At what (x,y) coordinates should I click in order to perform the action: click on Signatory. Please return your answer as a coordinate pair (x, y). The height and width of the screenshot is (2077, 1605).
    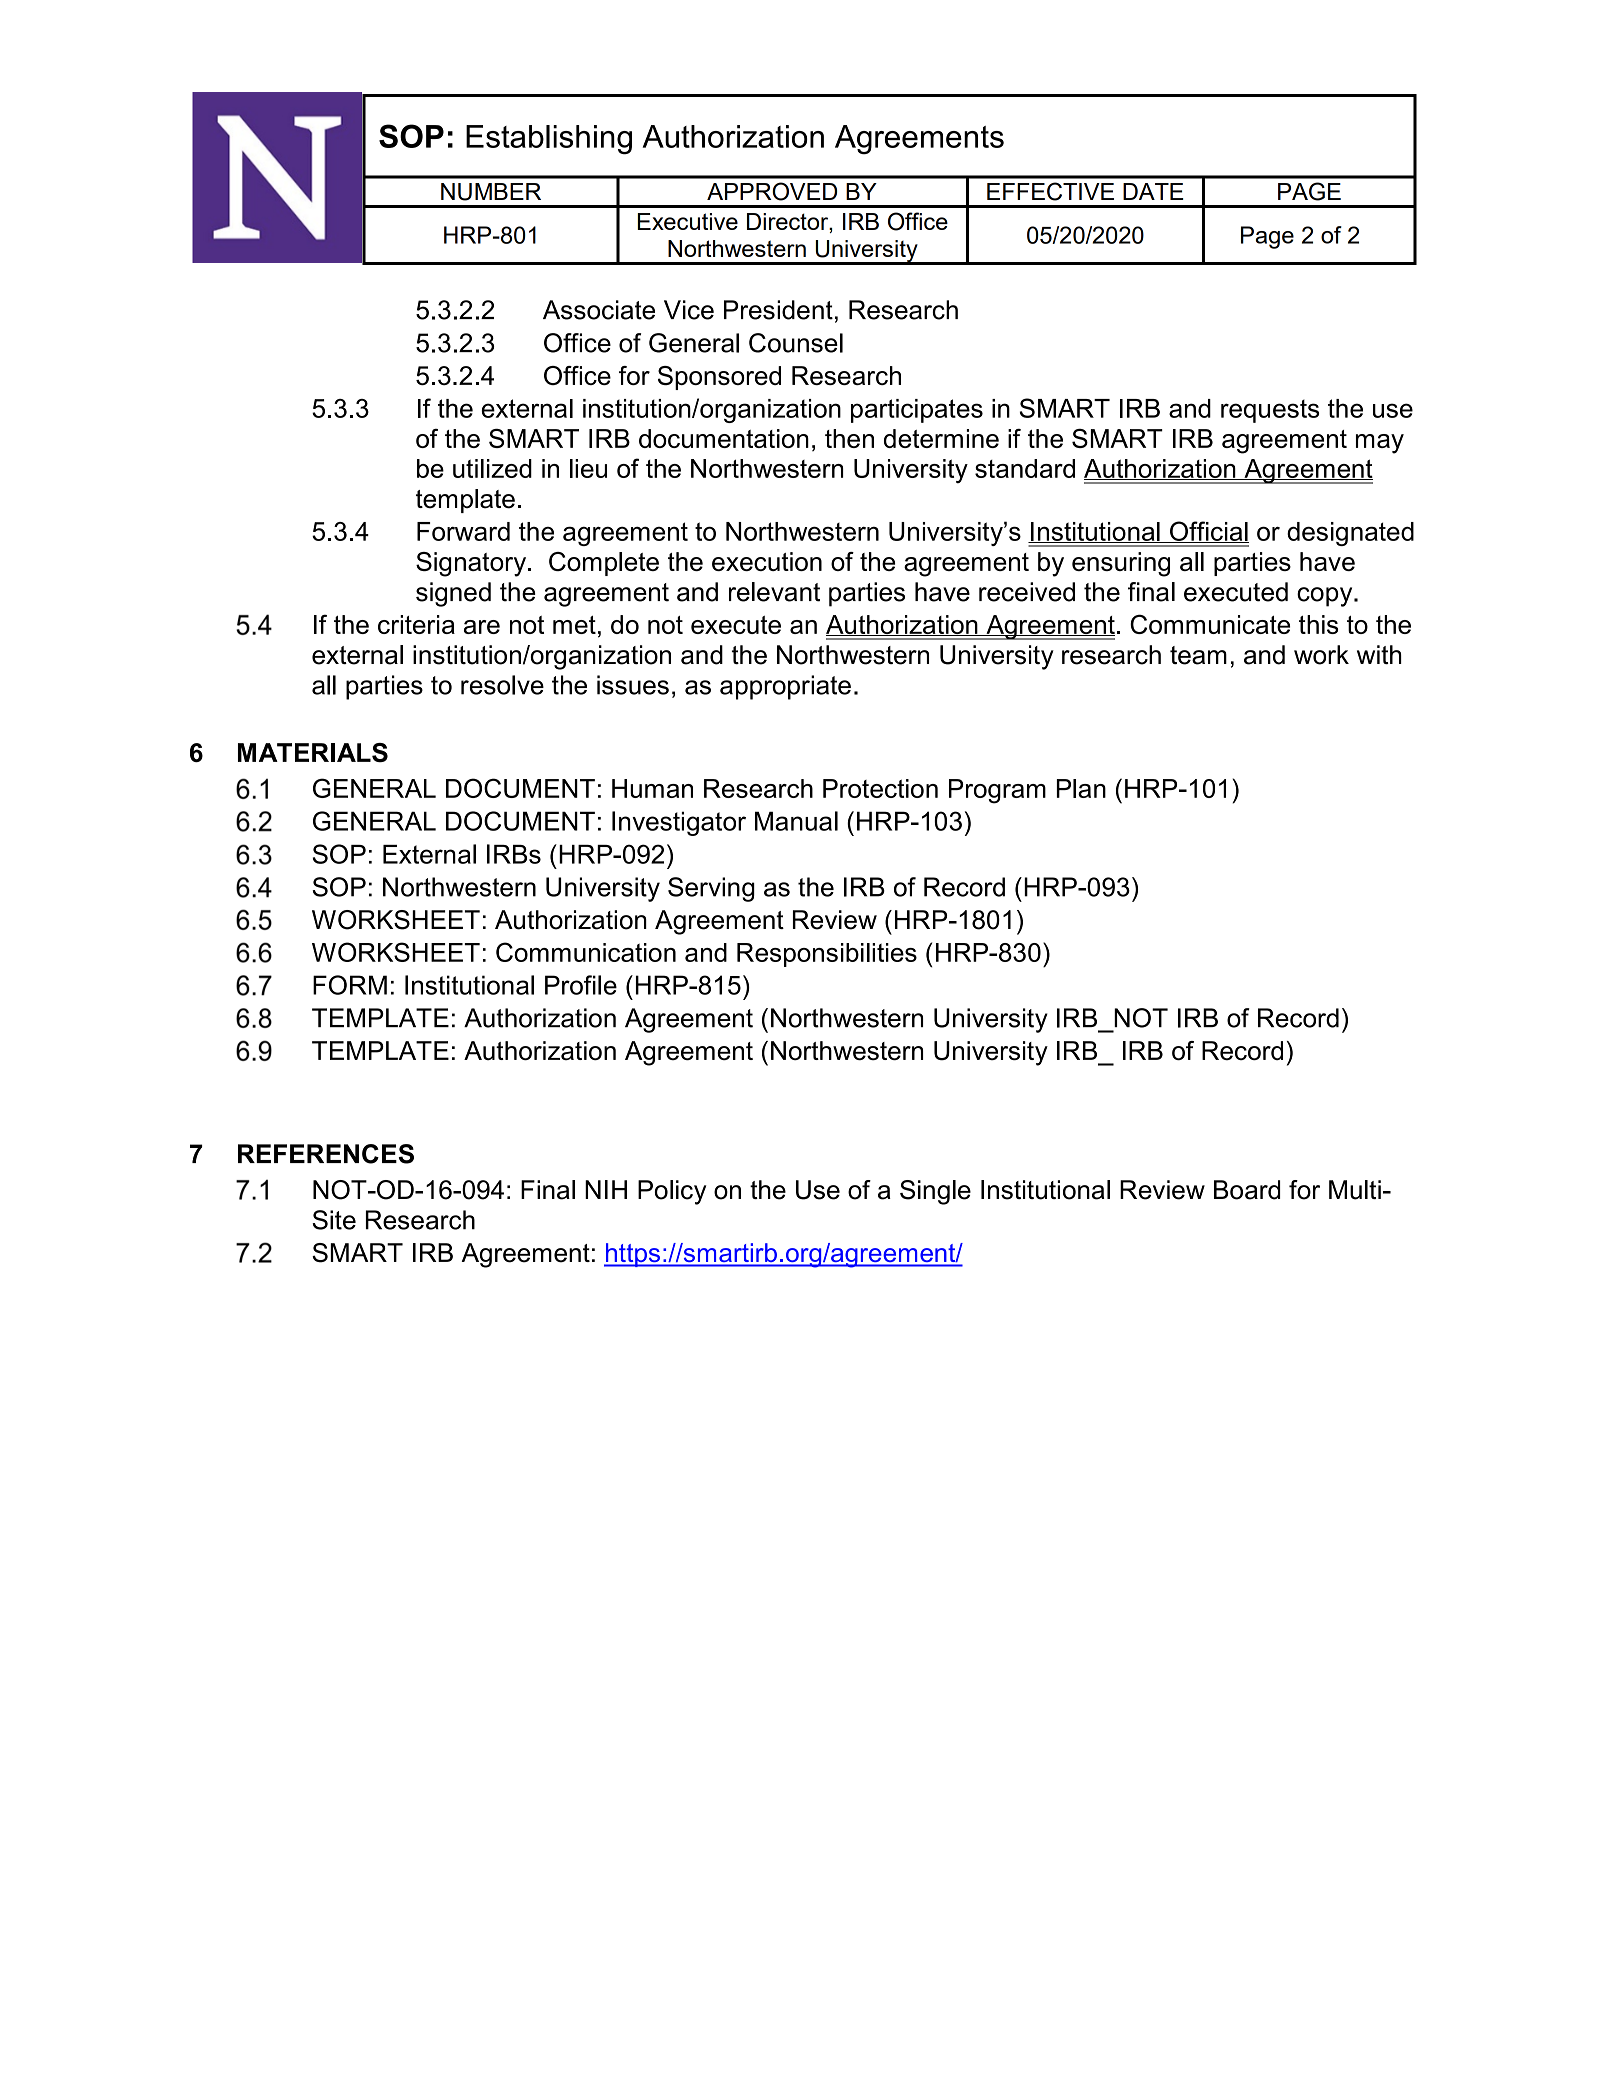
    Looking at the image, I should click on (472, 564).
